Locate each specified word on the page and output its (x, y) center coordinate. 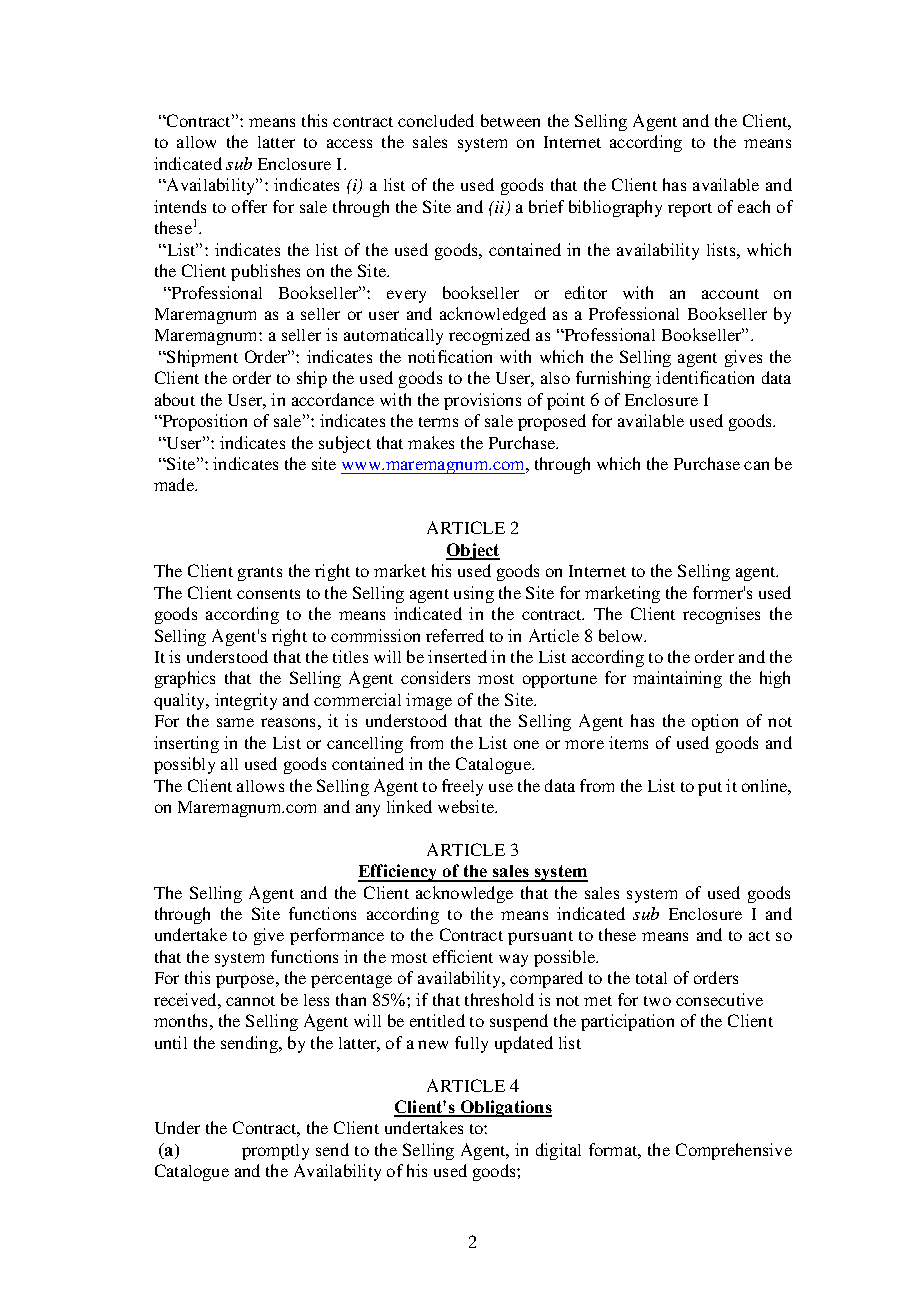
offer (249, 206)
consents (268, 594)
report (690, 210)
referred (455, 635)
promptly (275, 1152)
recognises (721, 615)
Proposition (203, 422)
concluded (436, 120)
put (710, 789)
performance (337, 936)
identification (705, 377)
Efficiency (399, 873)
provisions (482, 401)
